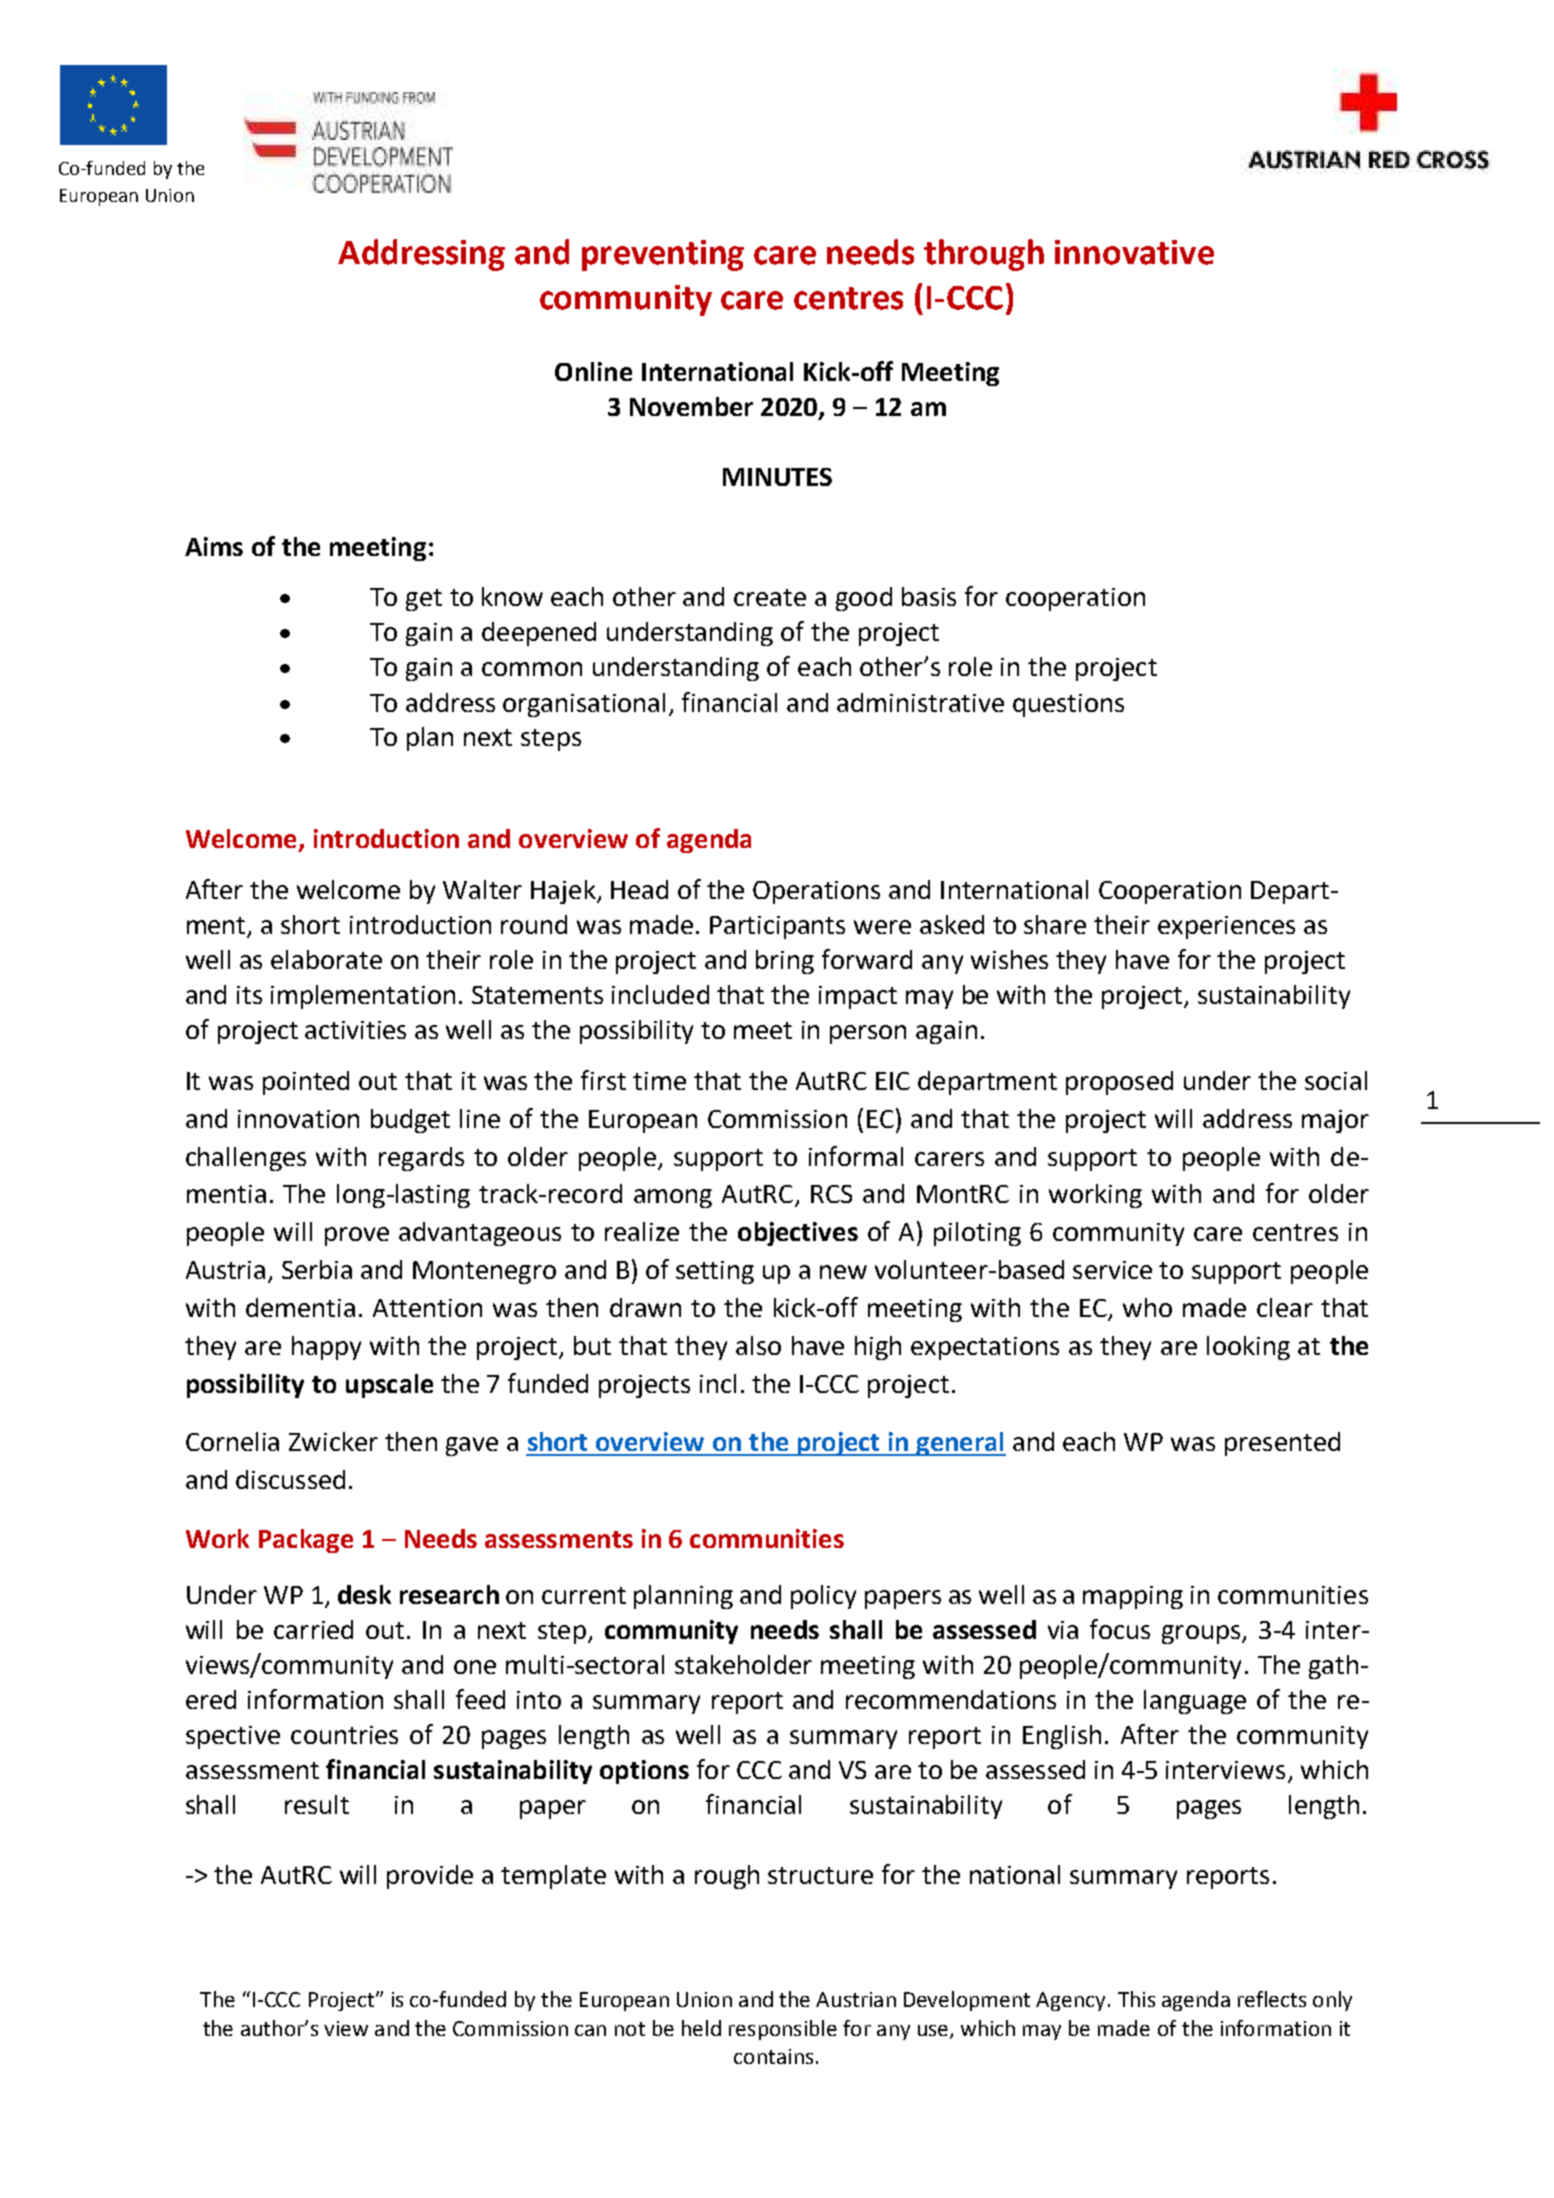 Image resolution: width=1554 pixels, height=2198 pixels. Describe the element at coordinates (1136, 1999) in the screenshot. I see `This` at that location.
